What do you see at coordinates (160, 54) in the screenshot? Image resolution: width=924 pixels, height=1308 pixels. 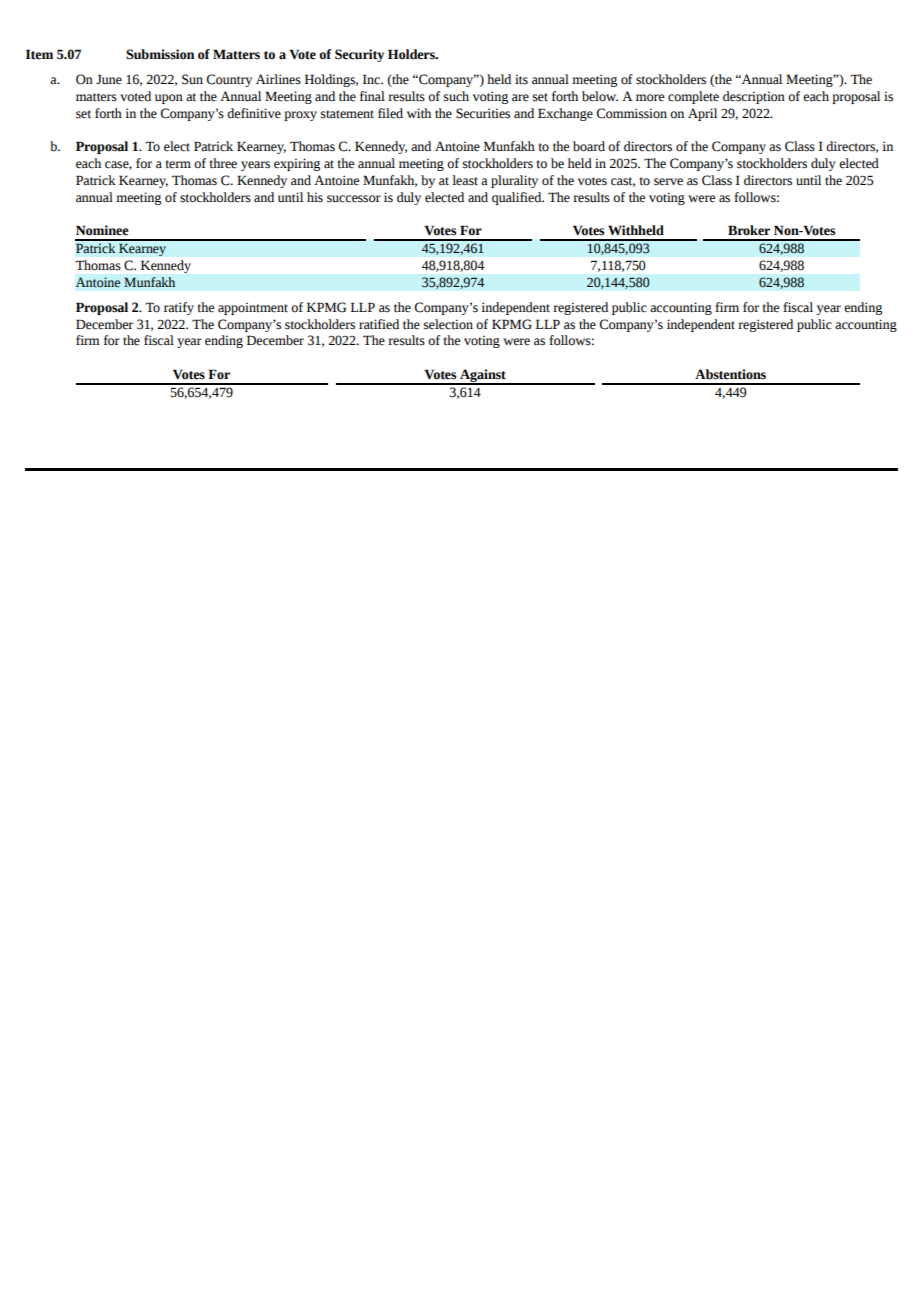 I see `Submission` at bounding box center [160, 54].
